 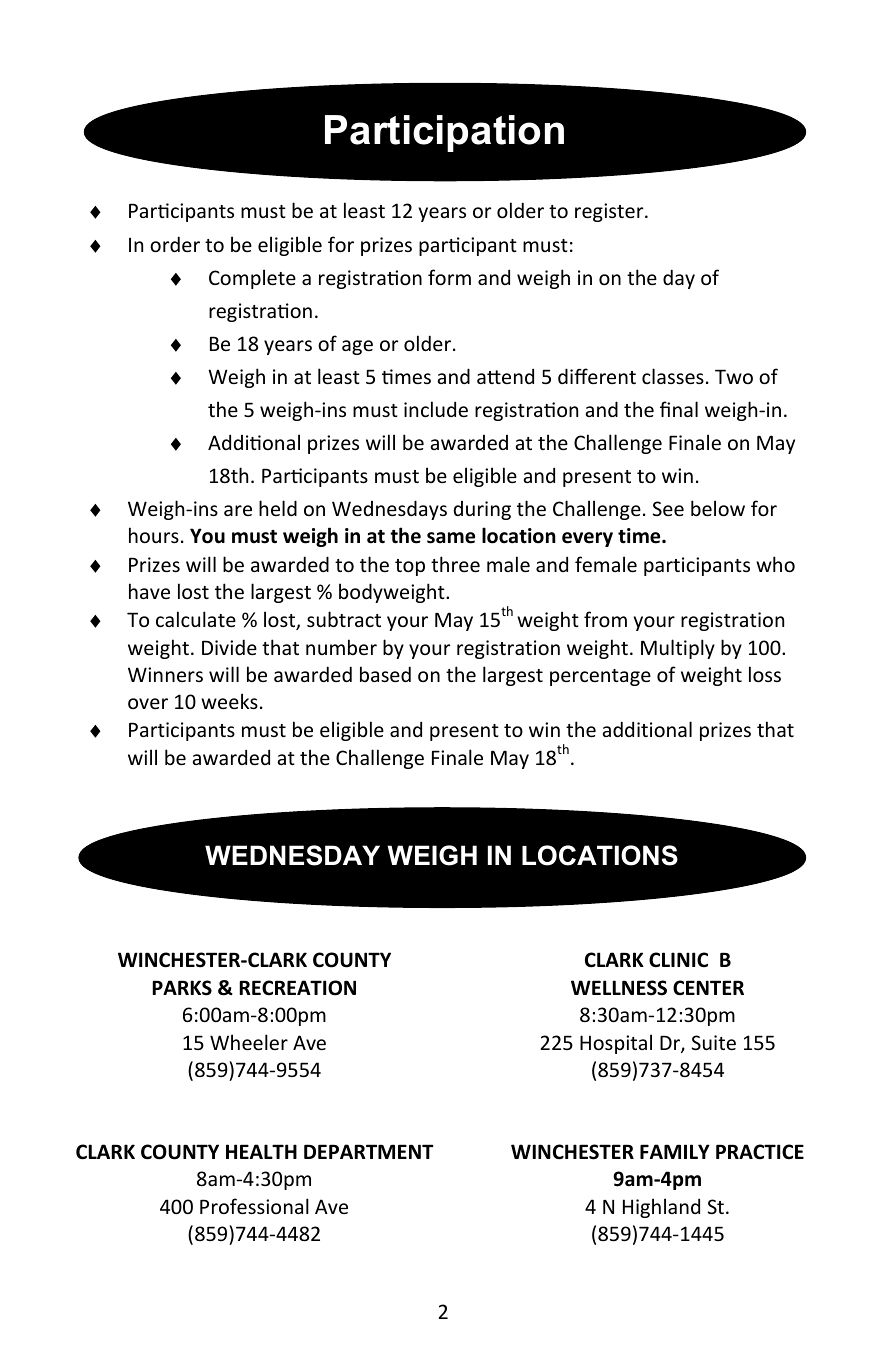 I want to click on HEALTH, so click(x=261, y=1151).
